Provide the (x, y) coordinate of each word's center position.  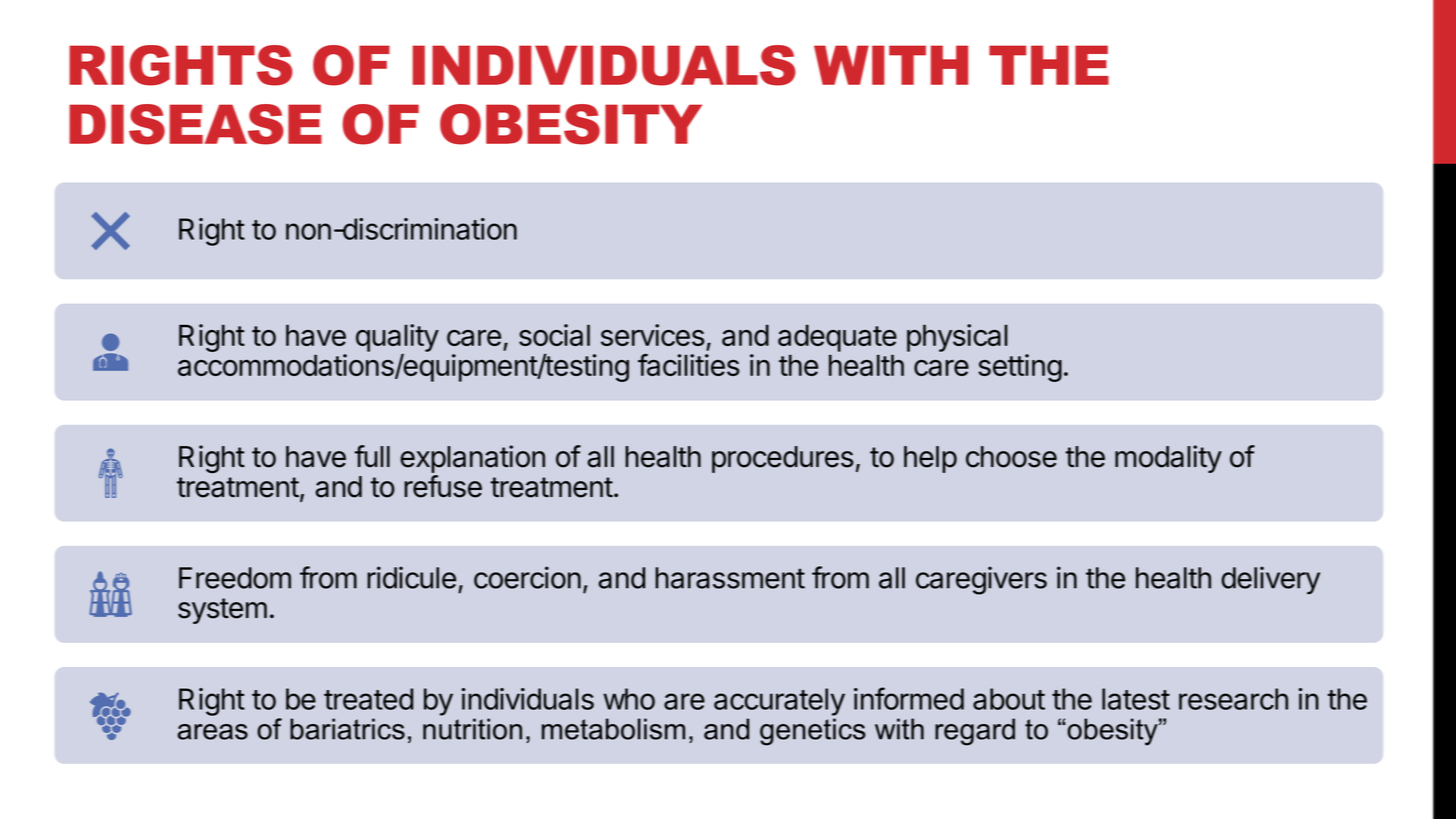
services (653, 335)
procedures (783, 459)
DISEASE (195, 124)
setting (1020, 368)
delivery (1270, 580)
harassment (730, 578)
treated (368, 699)
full (372, 456)
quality (397, 339)
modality (1168, 459)
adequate (837, 338)
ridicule (411, 577)
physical (957, 338)
